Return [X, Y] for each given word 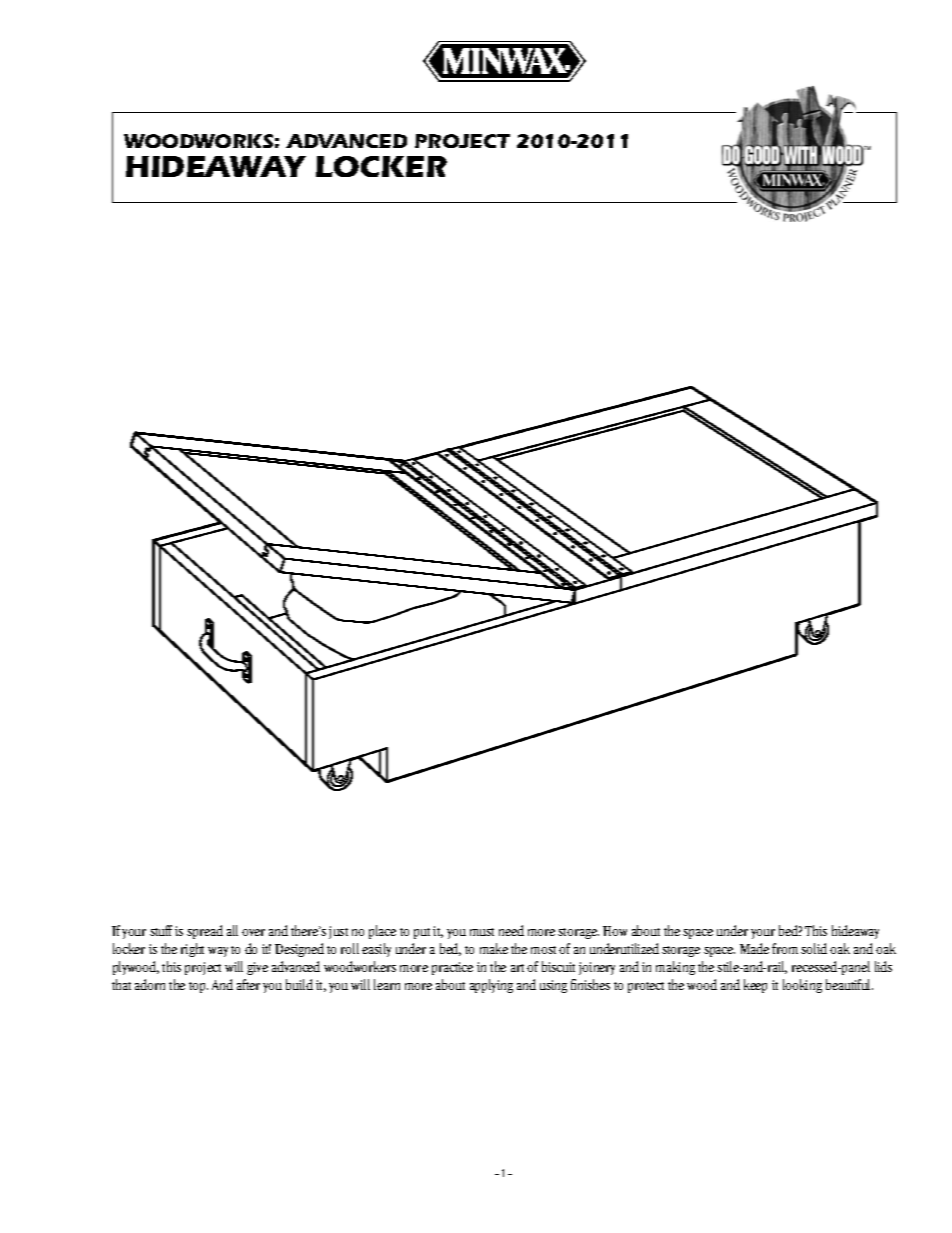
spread [205, 932]
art [517, 968]
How [615, 931]
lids [883, 966]
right [192, 950]
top [198, 987]
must [482, 932]
